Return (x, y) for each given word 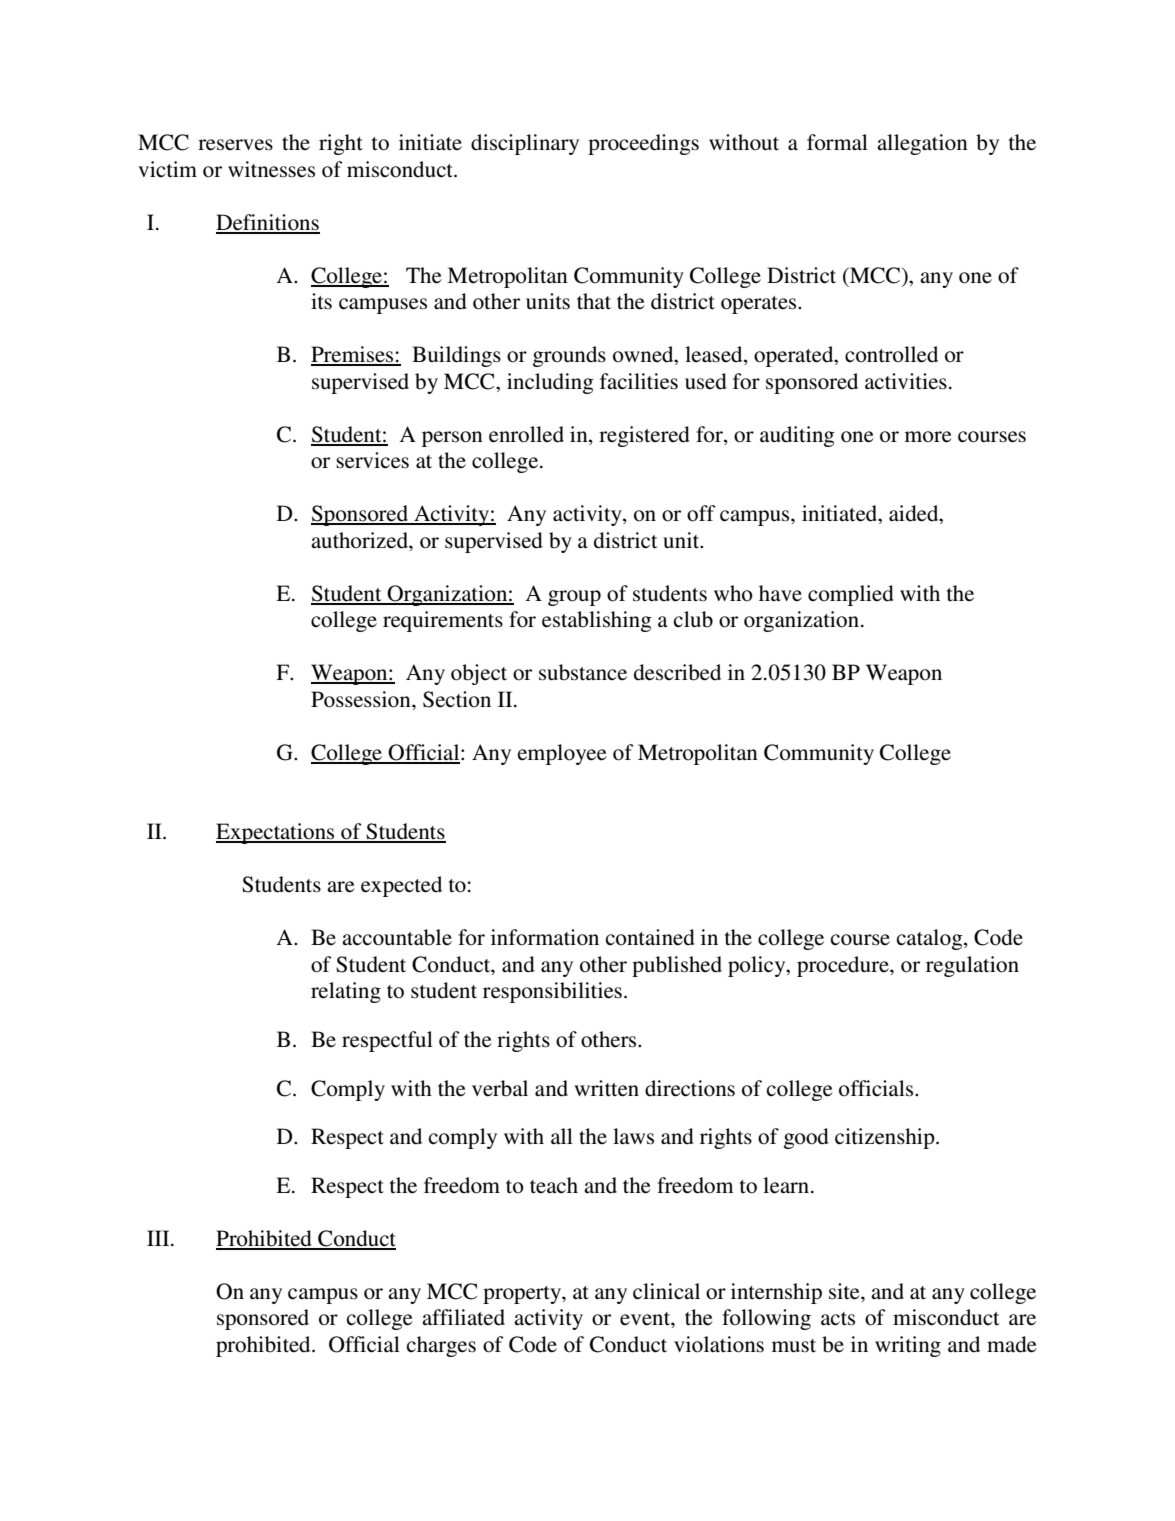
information (545, 937)
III (159, 1238)
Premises (353, 355)
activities (906, 381)
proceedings (643, 144)
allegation (922, 144)
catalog (931, 939)
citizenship (886, 1138)
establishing (597, 621)
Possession (362, 699)
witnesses (271, 169)
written (606, 1088)
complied (851, 595)
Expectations (276, 833)
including (550, 383)
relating (346, 992)
